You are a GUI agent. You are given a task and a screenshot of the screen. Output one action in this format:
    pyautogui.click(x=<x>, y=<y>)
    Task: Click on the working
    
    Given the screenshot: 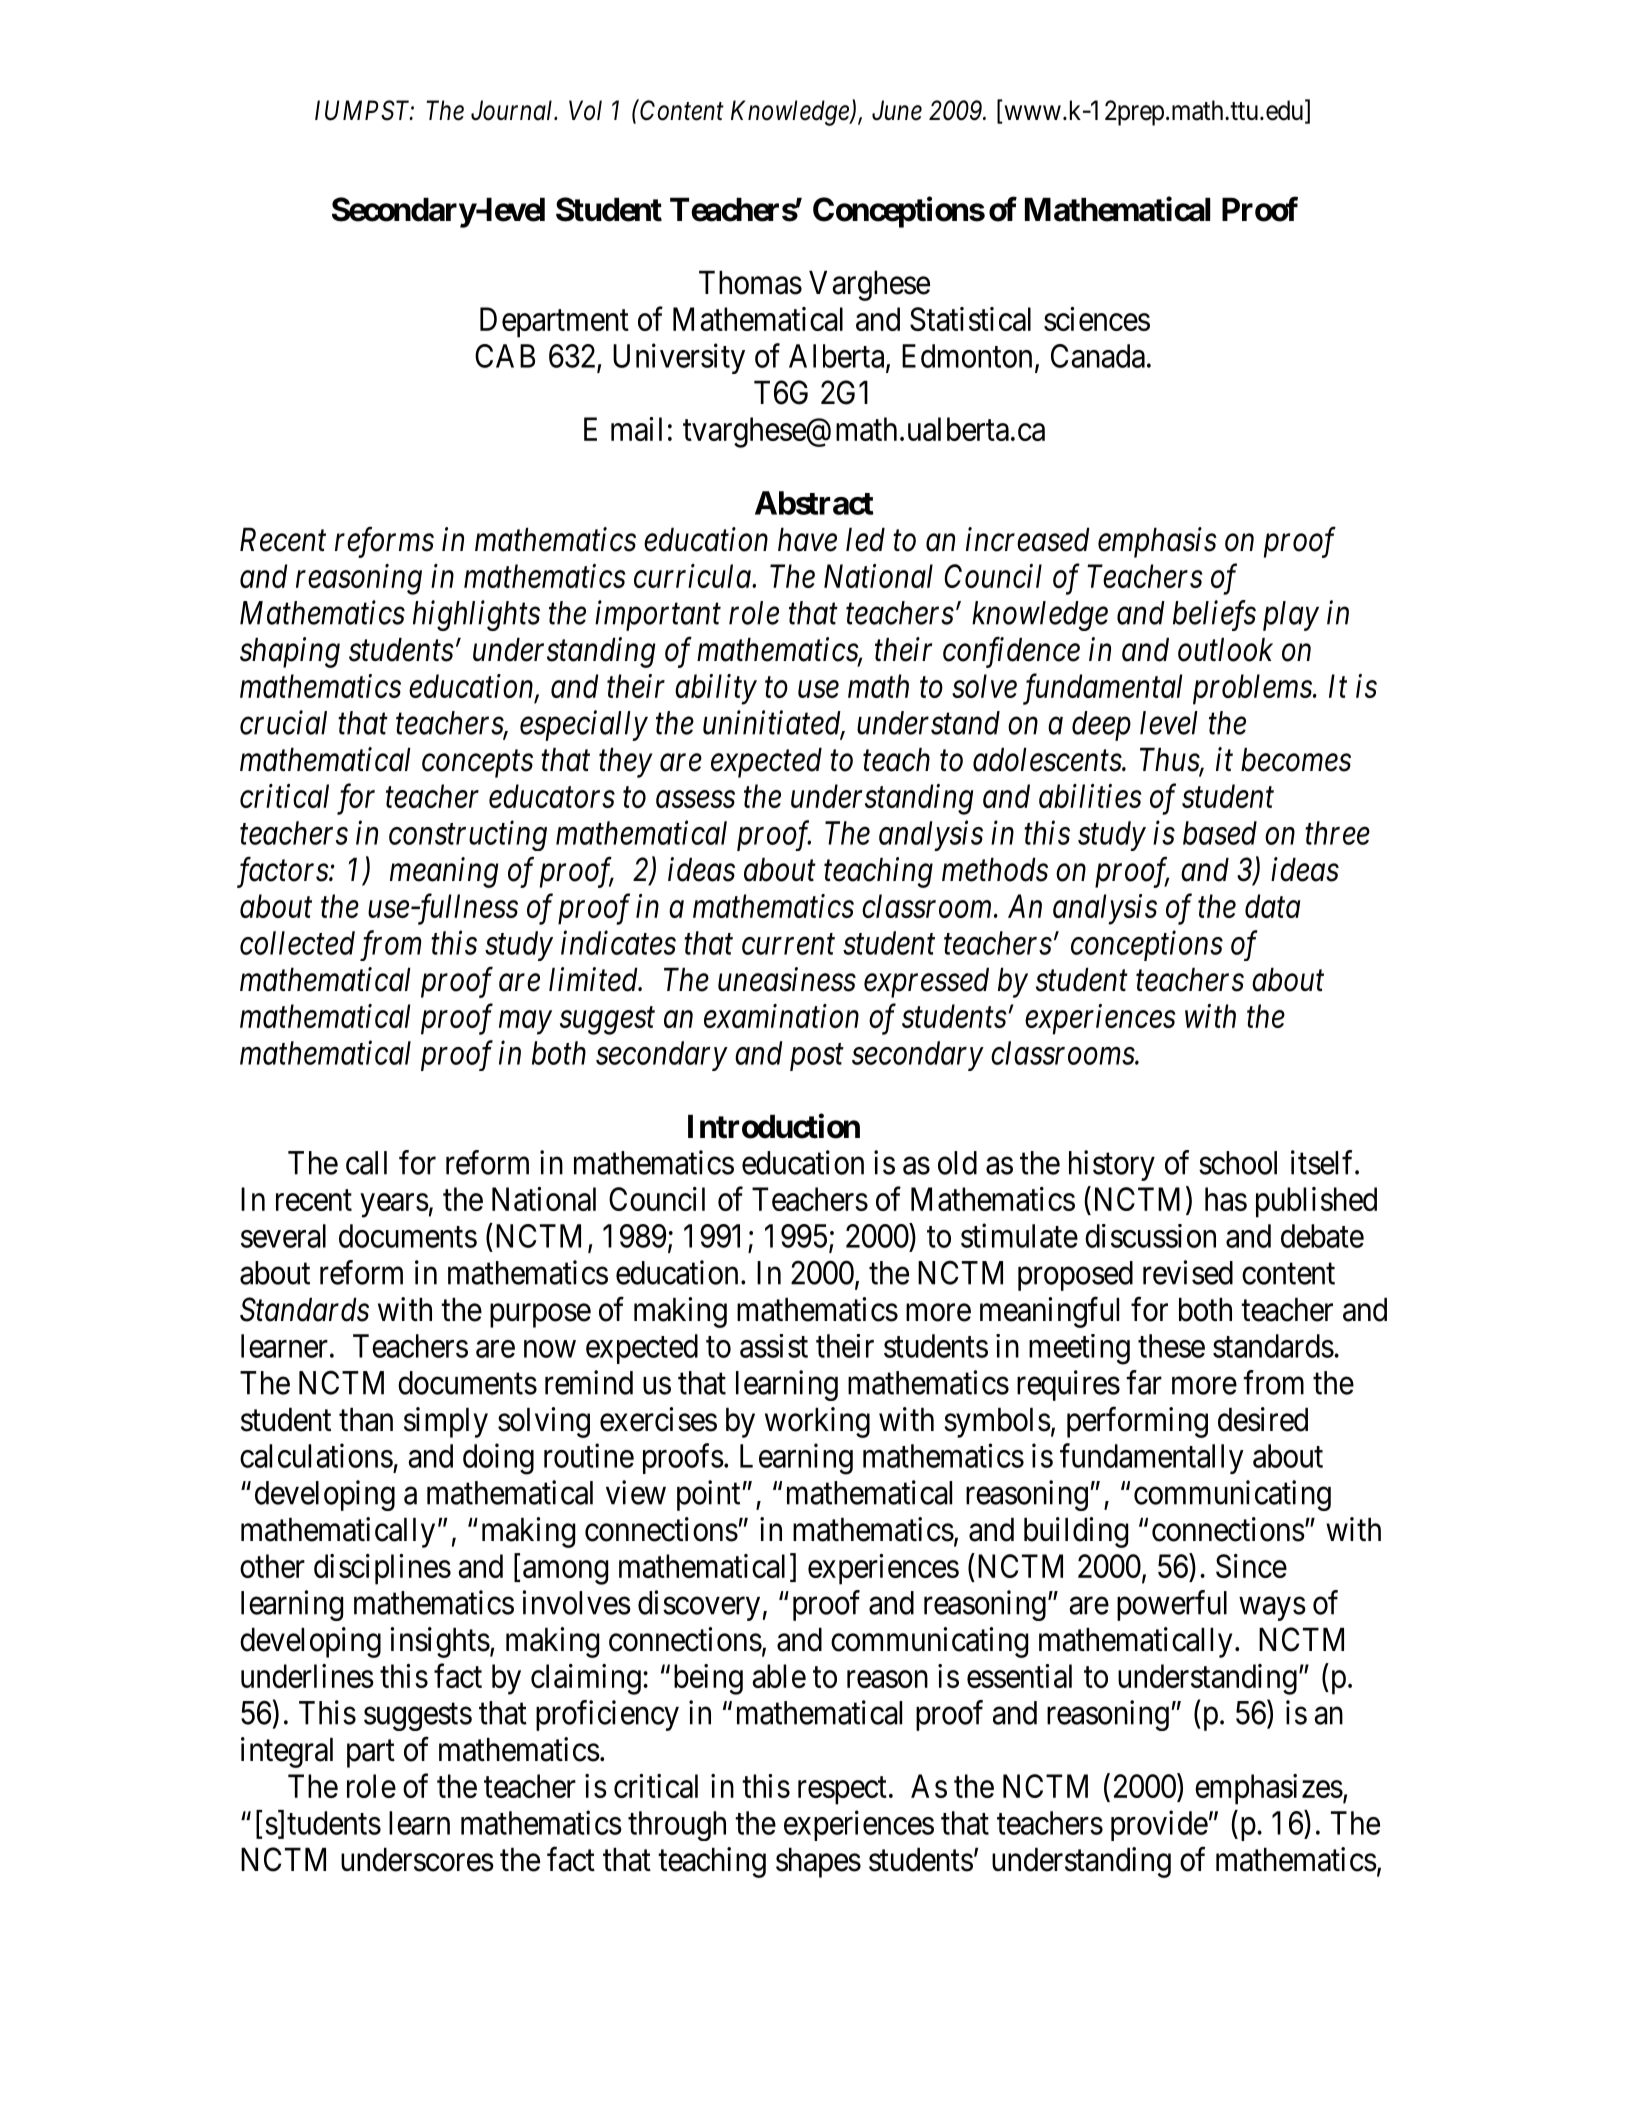 What is the action you would take?
    pyautogui.click(x=817, y=1422)
